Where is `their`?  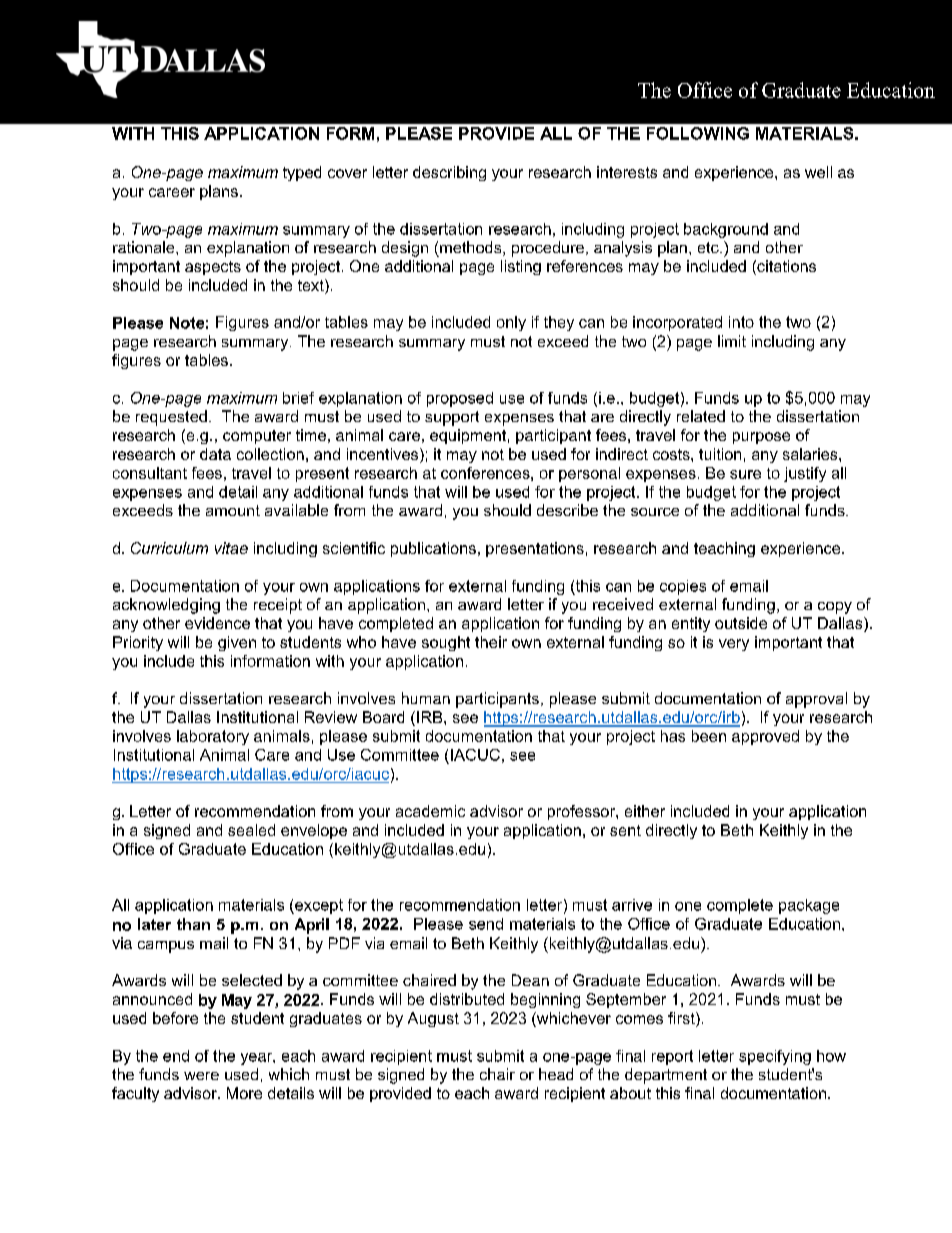
their is located at coordinates (491, 642).
